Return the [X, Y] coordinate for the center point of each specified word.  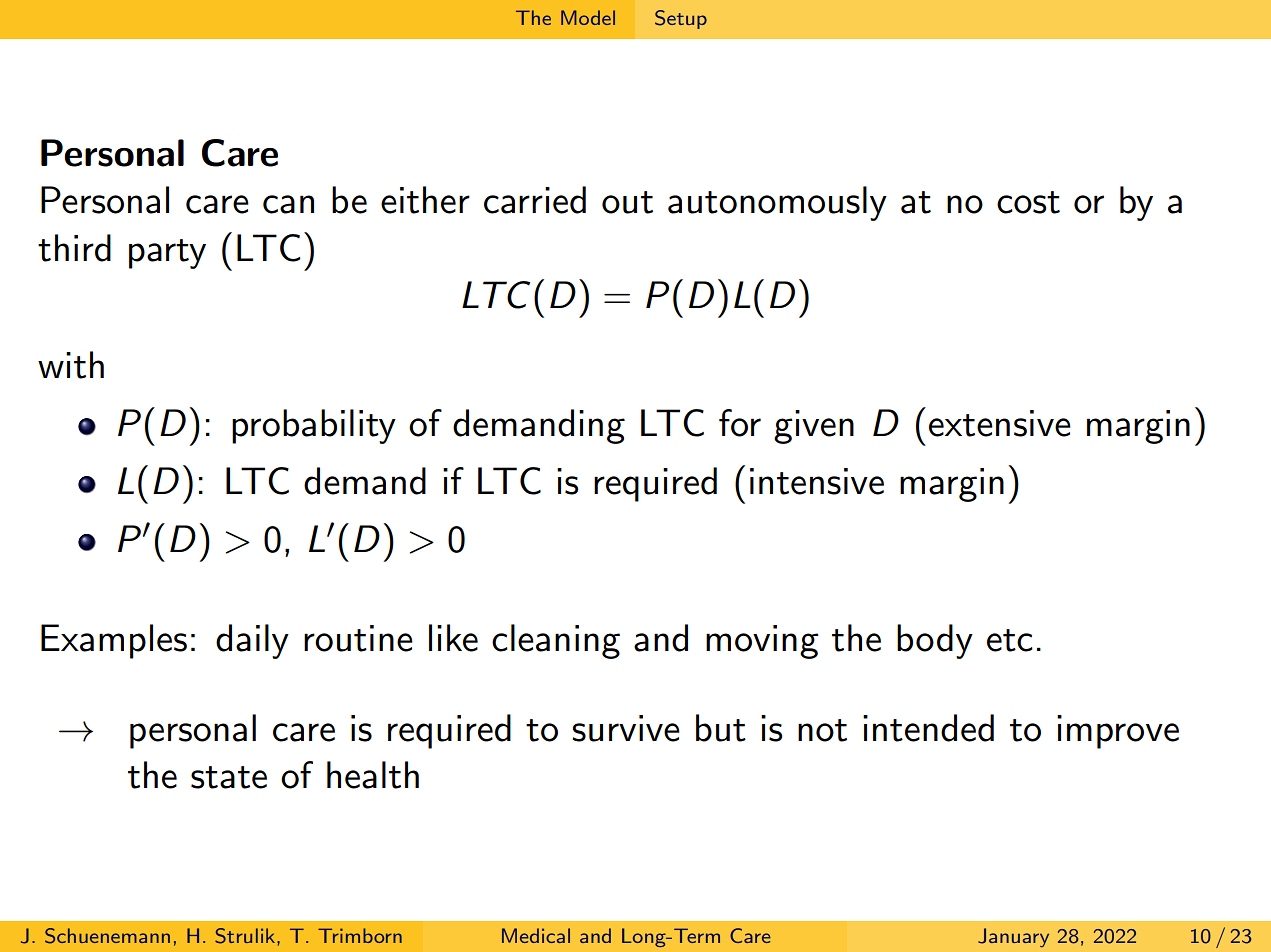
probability [314, 426]
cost [1028, 202]
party [167, 254]
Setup [681, 19]
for [740, 423]
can [288, 204]
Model [588, 17]
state [229, 777]
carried [535, 200]
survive [626, 728]
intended [928, 728]
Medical [536, 935]
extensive [1000, 423]
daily [252, 641]
